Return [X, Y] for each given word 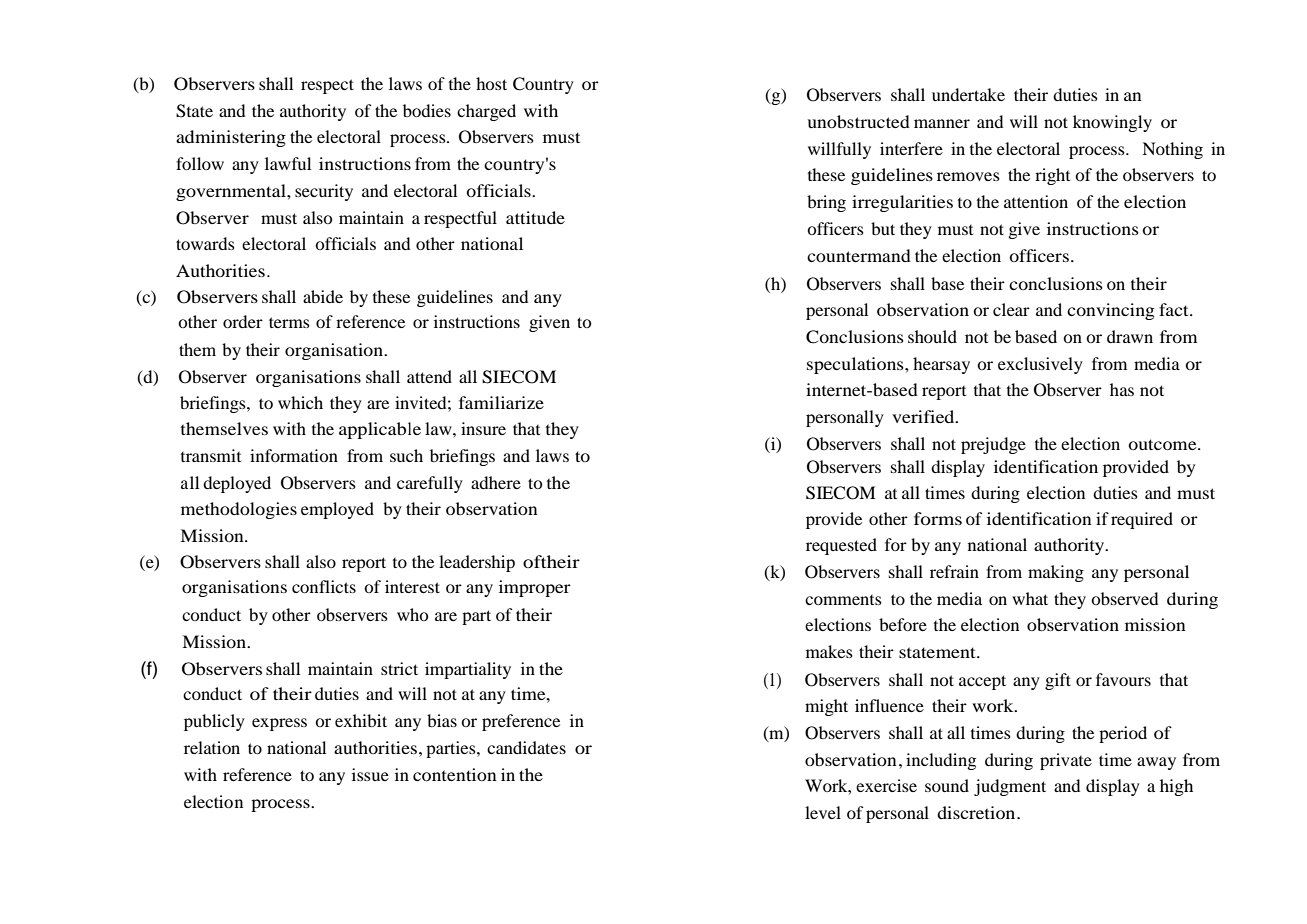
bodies [427, 110]
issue [370, 774]
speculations [856, 365]
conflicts [324, 586]
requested [841, 546]
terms [289, 322]
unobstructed [858, 121]
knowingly [1112, 123]
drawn [1130, 336]
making [1056, 573]
